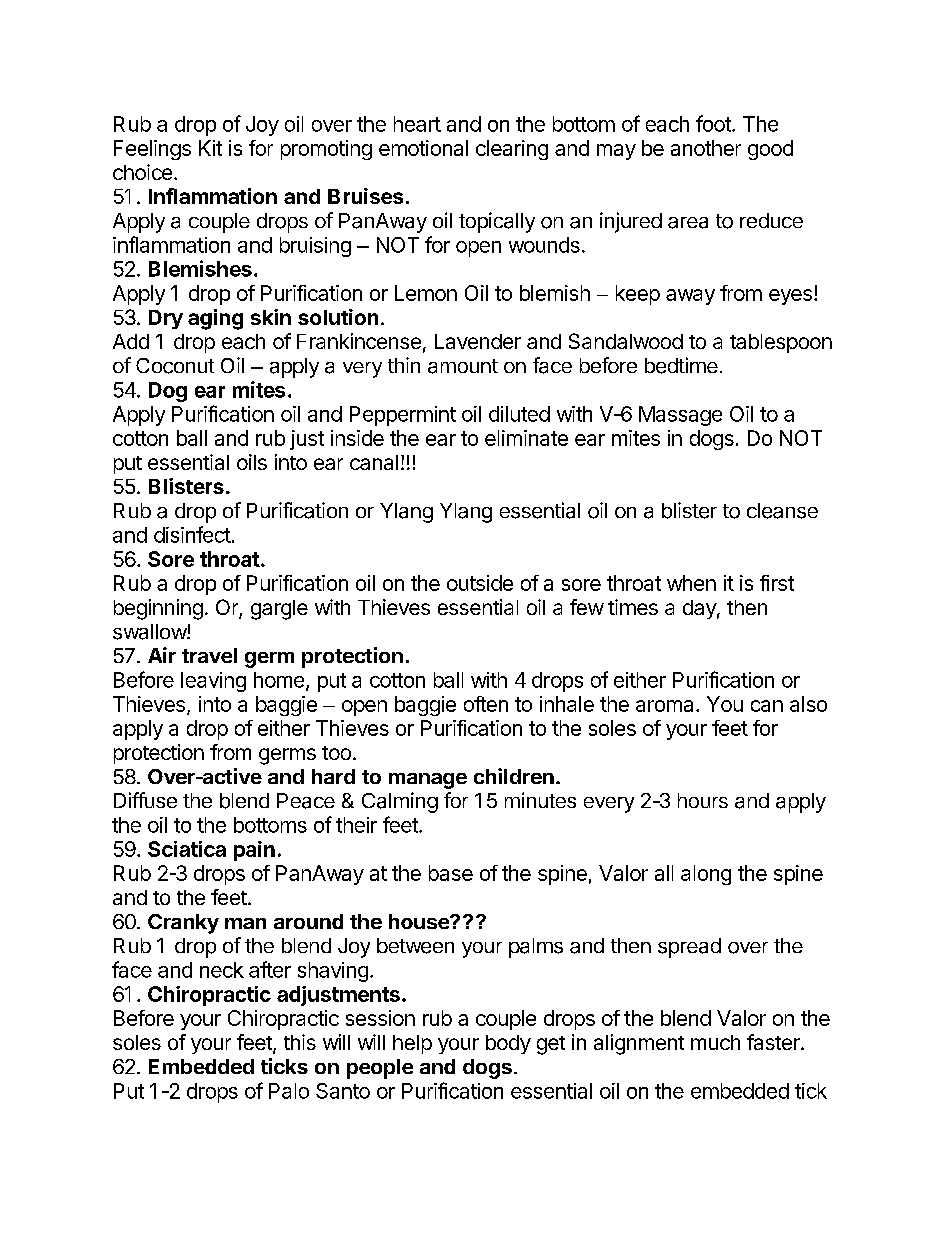 The width and height of the screenshot is (952, 1233). Describe the element at coordinates (514, 776) in the screenshot. I see `children` at that location.
